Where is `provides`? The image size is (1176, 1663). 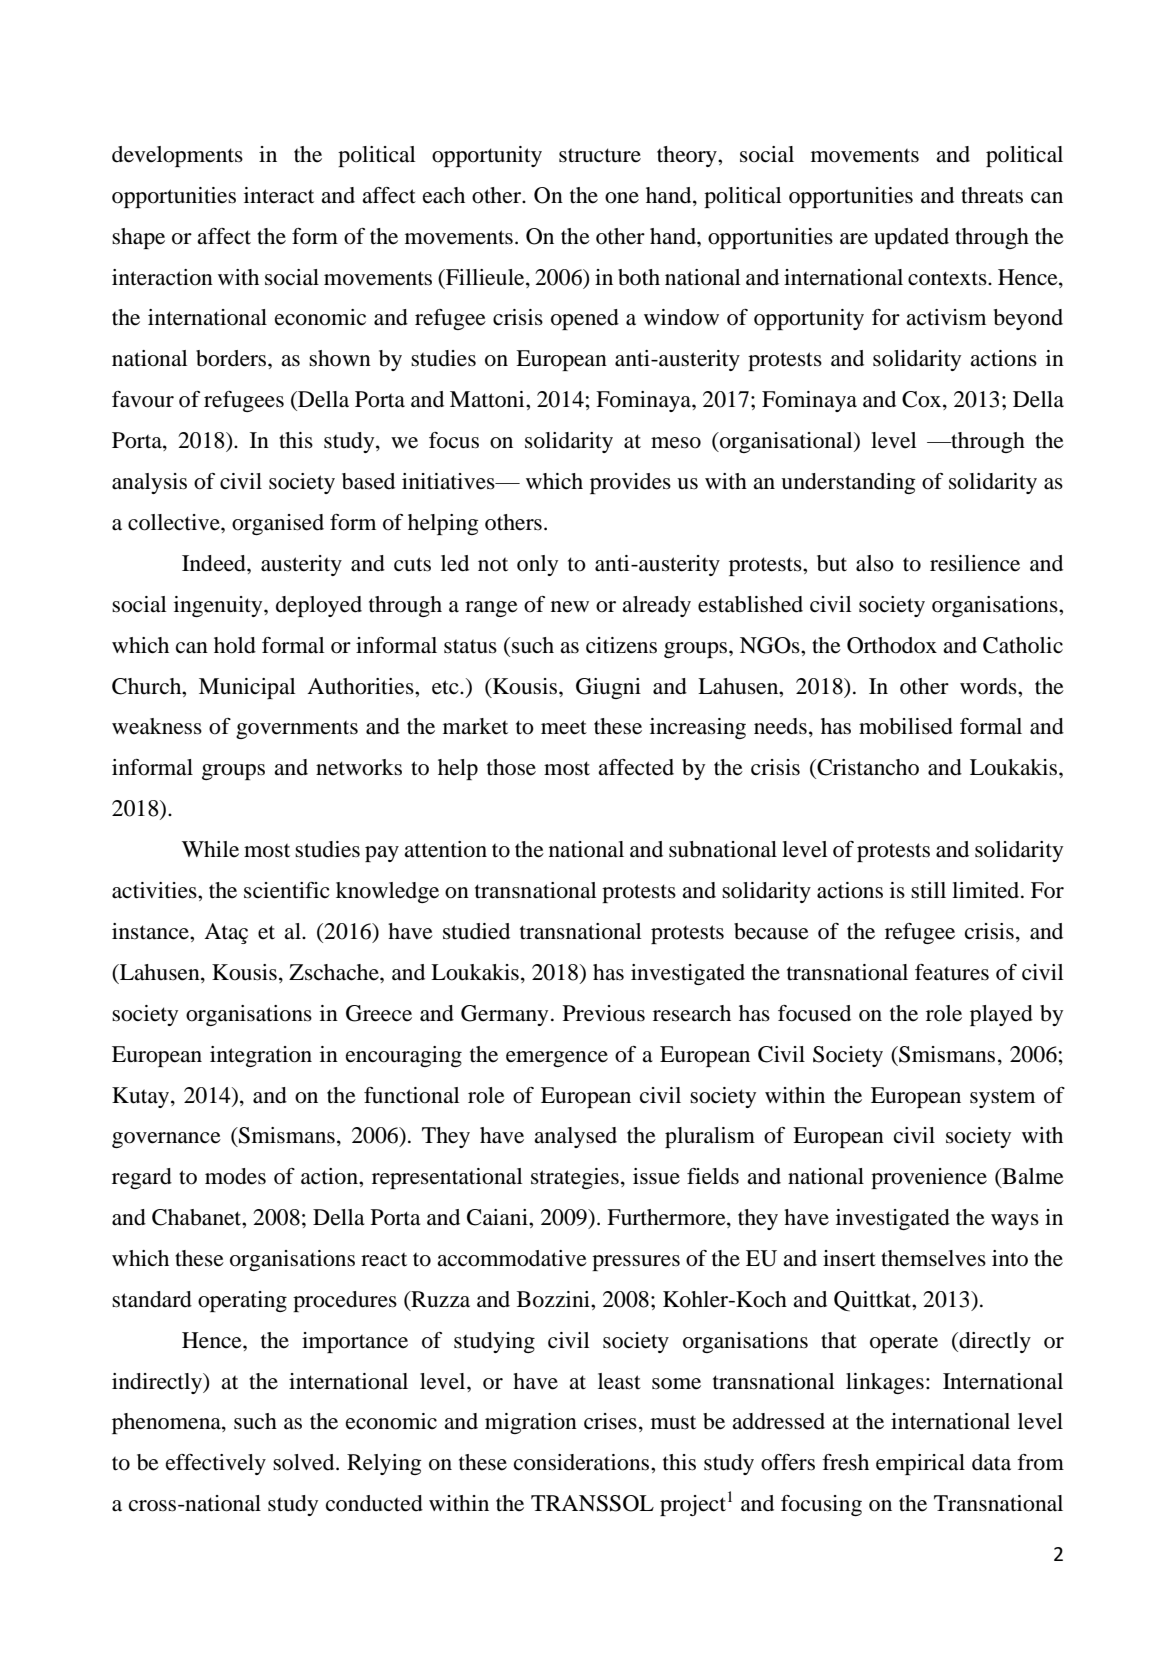 provides is located at coordinates (630, 483).
